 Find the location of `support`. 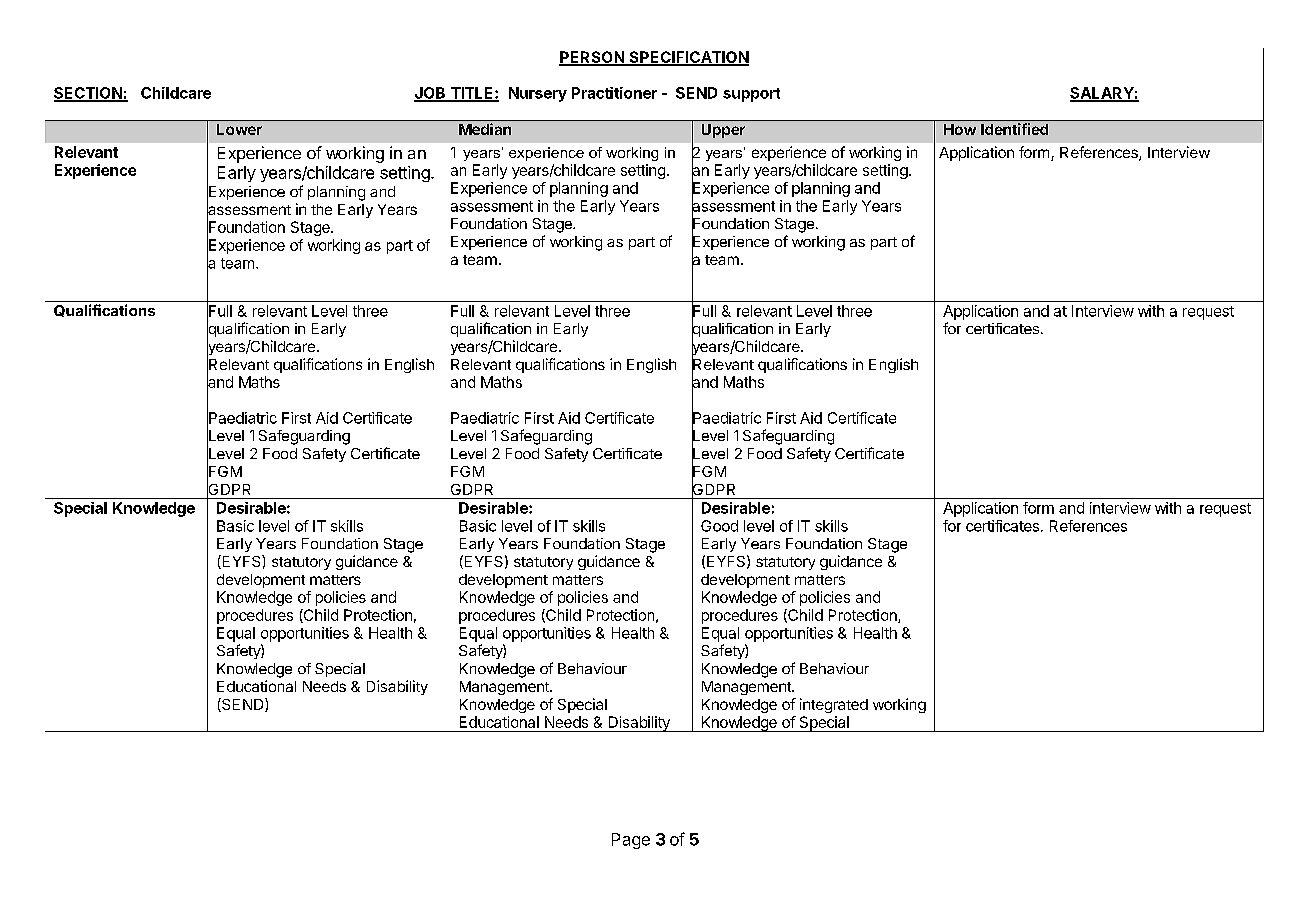

support is located at coordinates (751, 95).
